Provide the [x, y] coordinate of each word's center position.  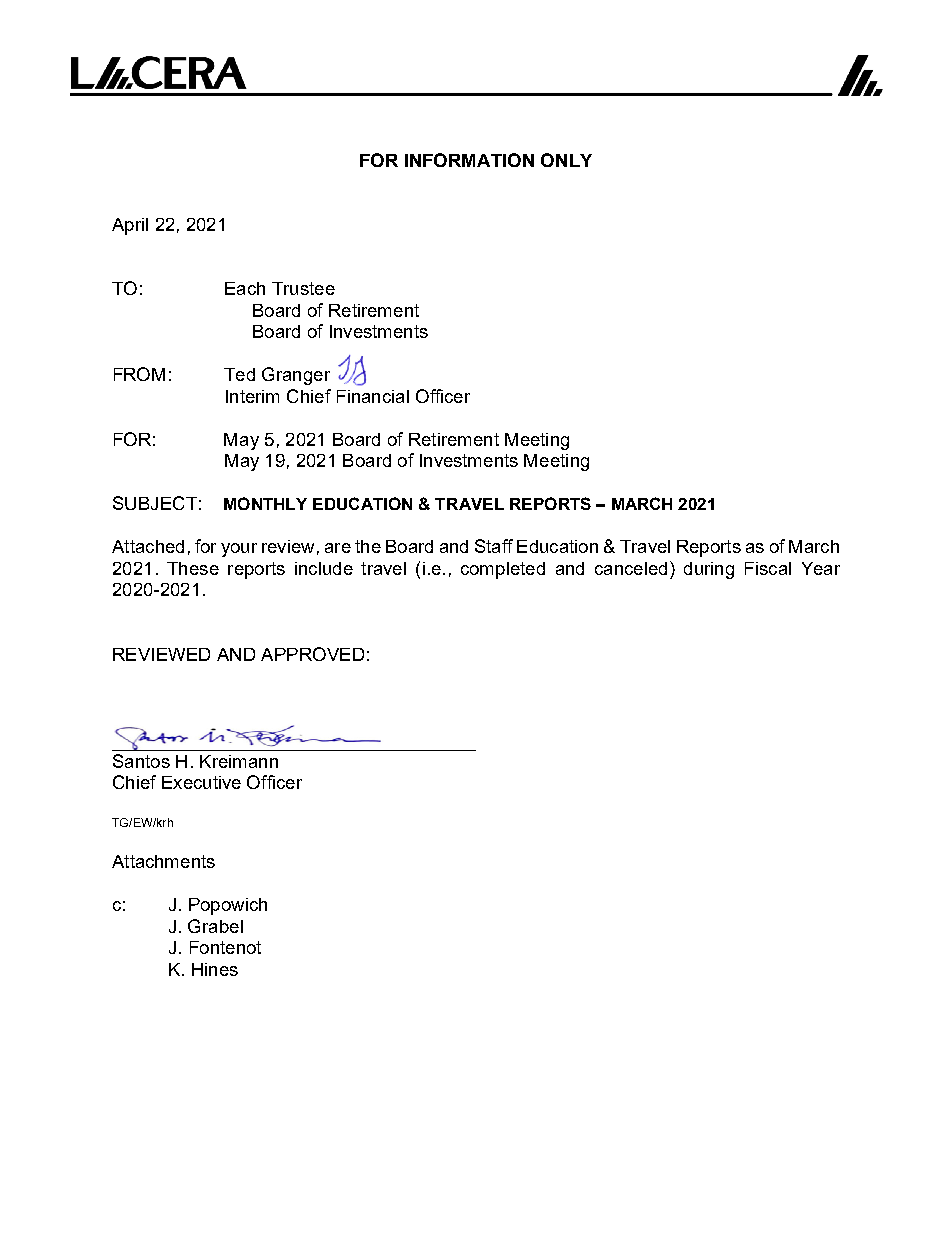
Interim [252, 396]
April [130, 226]
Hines [215, 969]
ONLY [566, 160]
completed [503, 570]
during [709, 570]
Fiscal [768, 568]
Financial [373, 396]
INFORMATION [469, 160]
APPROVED [312, 654]
